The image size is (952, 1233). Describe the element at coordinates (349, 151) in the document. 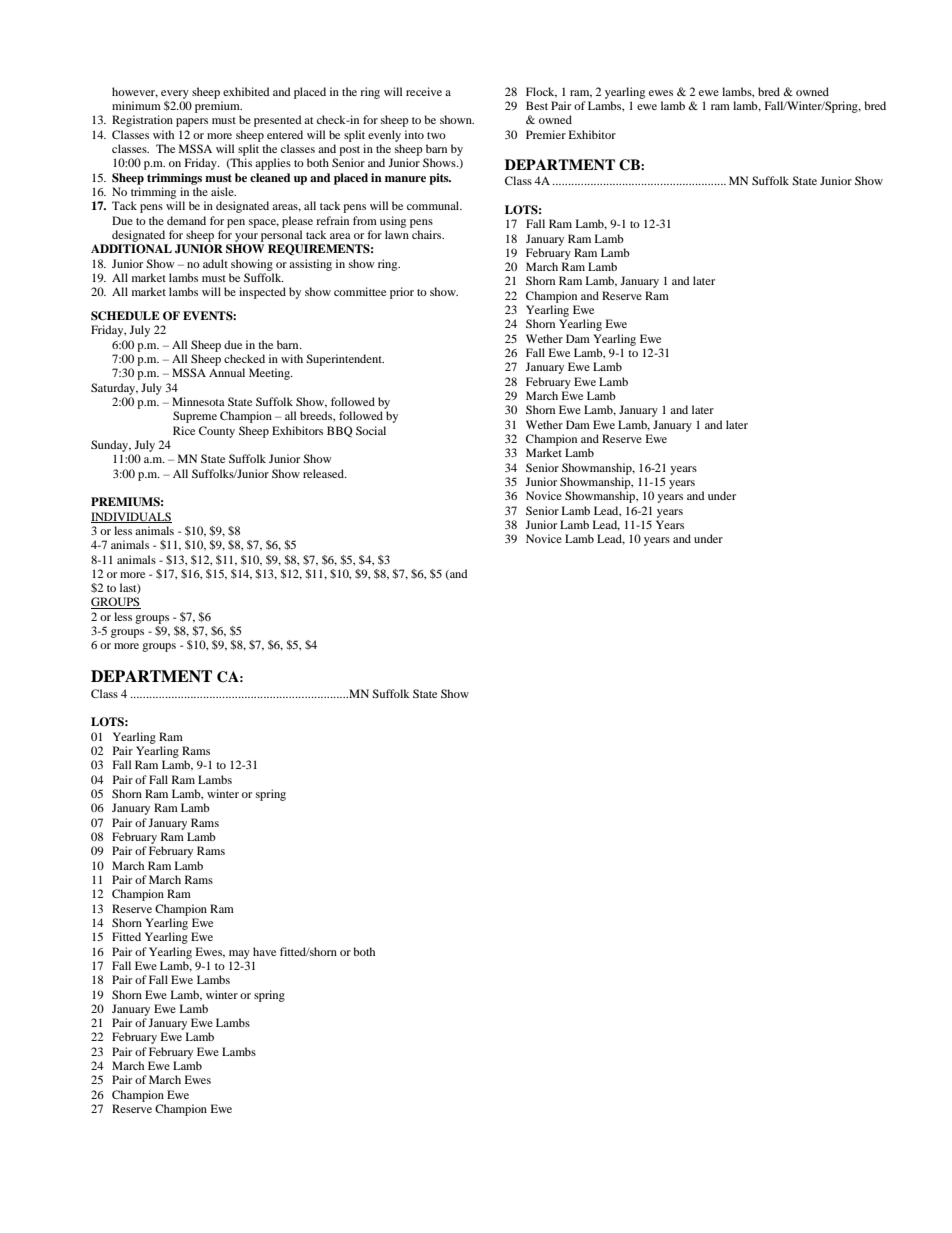

I see `post` at that location.
